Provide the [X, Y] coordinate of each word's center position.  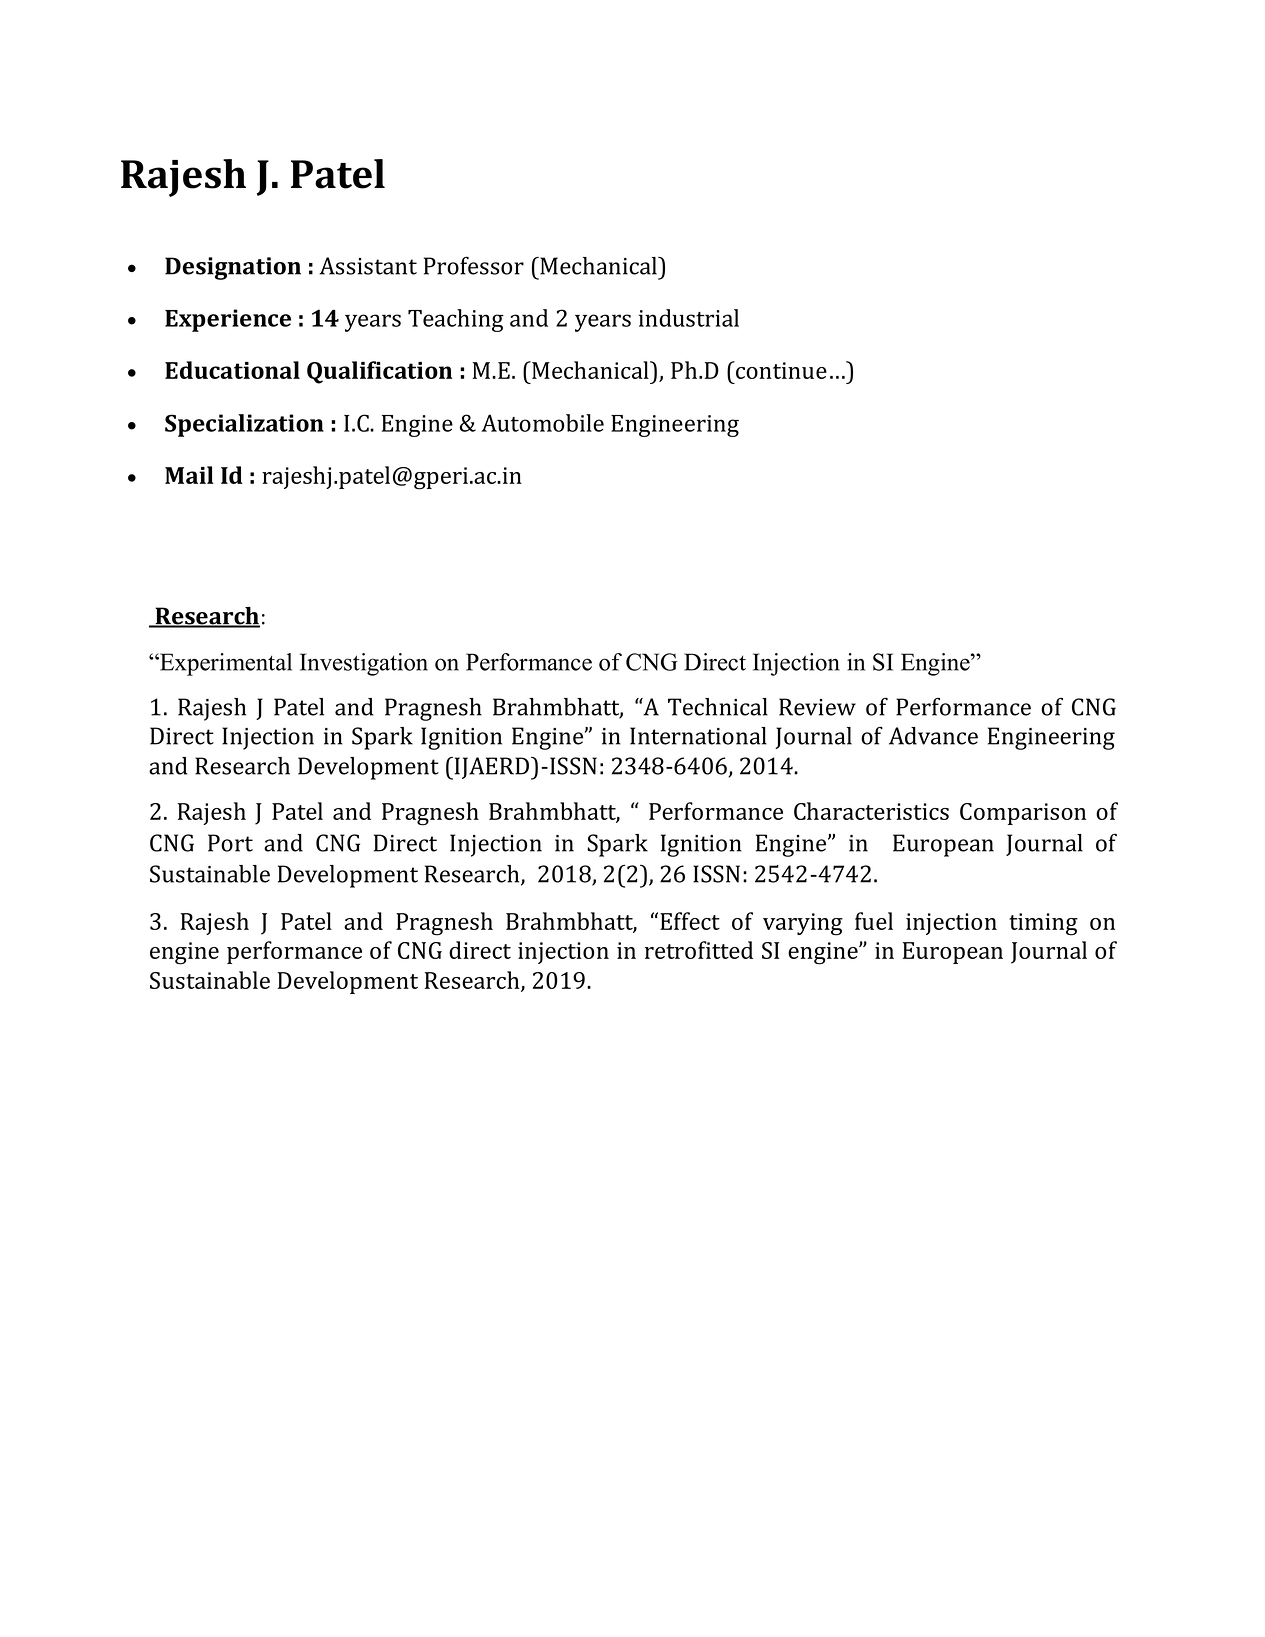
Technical [718, 707]
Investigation [364, 664]
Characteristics [871, 811]
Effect [690, 921]
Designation [233, 268]
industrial [689, 318]
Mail [189, 475]
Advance [933, 736]
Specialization [244, 425]
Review [817, 707]
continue [780, 370]
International [698, 736]
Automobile [542, 423]
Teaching [456, 320]
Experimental [225, 664]
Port [230, 843]
